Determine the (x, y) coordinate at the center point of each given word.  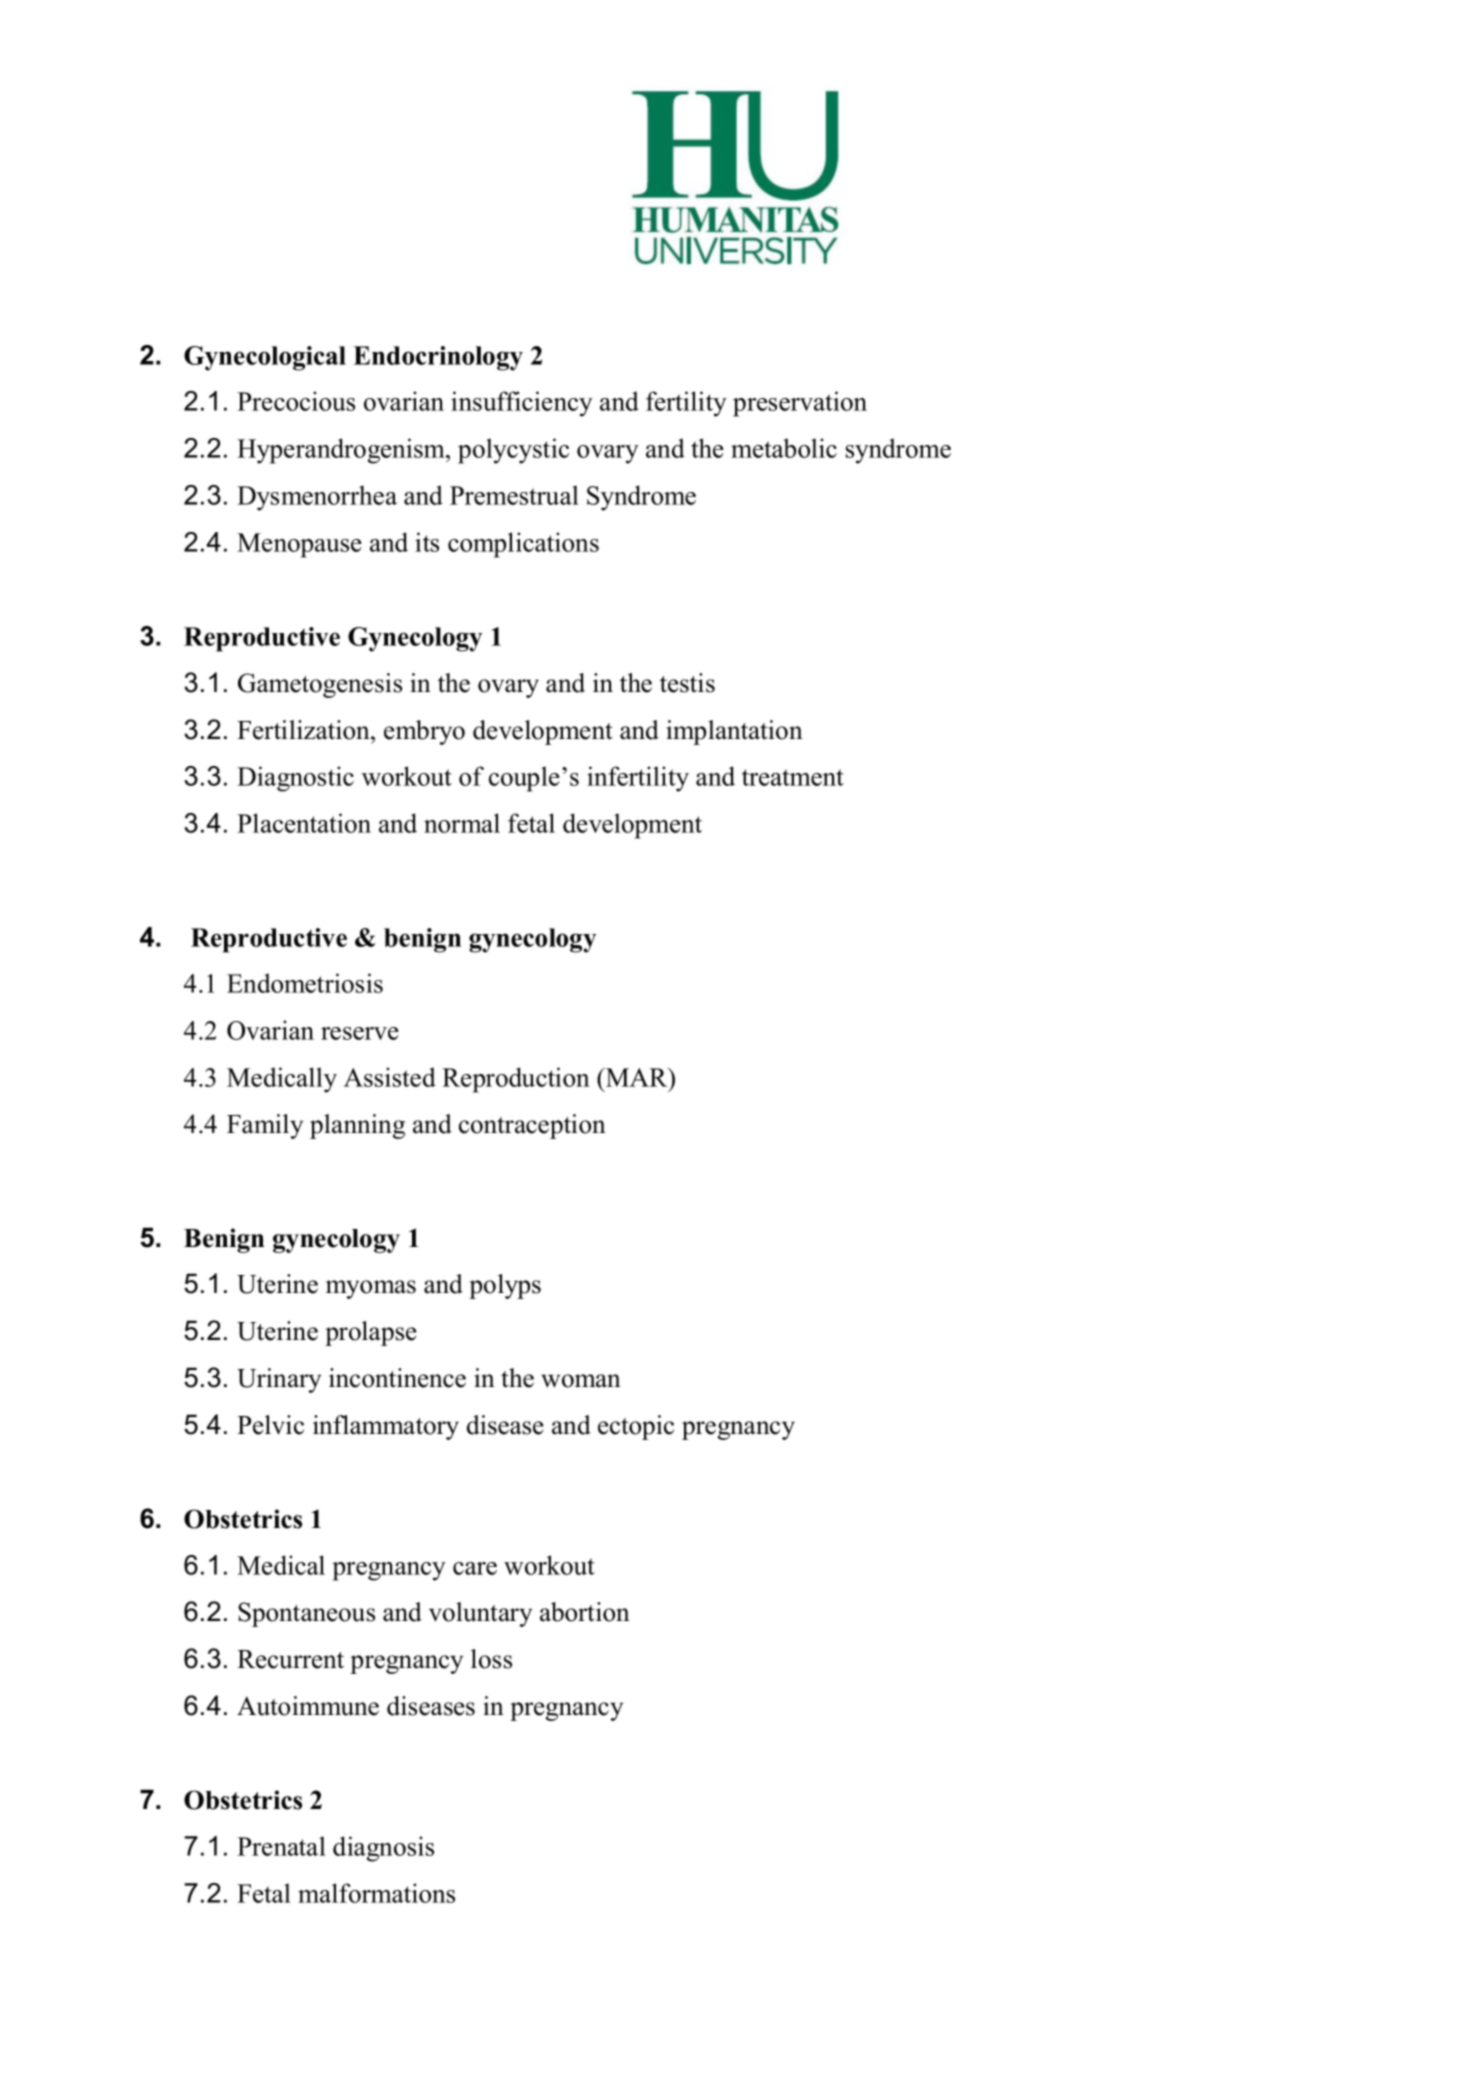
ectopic (636, 1427)
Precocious (296, 401)
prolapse (371, 1333)
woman (581, 1381)
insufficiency (522, 404)
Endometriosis (305, 983)
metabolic (784, 448)
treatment (793, 777)
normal (462, 823)
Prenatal (281, 1846)
